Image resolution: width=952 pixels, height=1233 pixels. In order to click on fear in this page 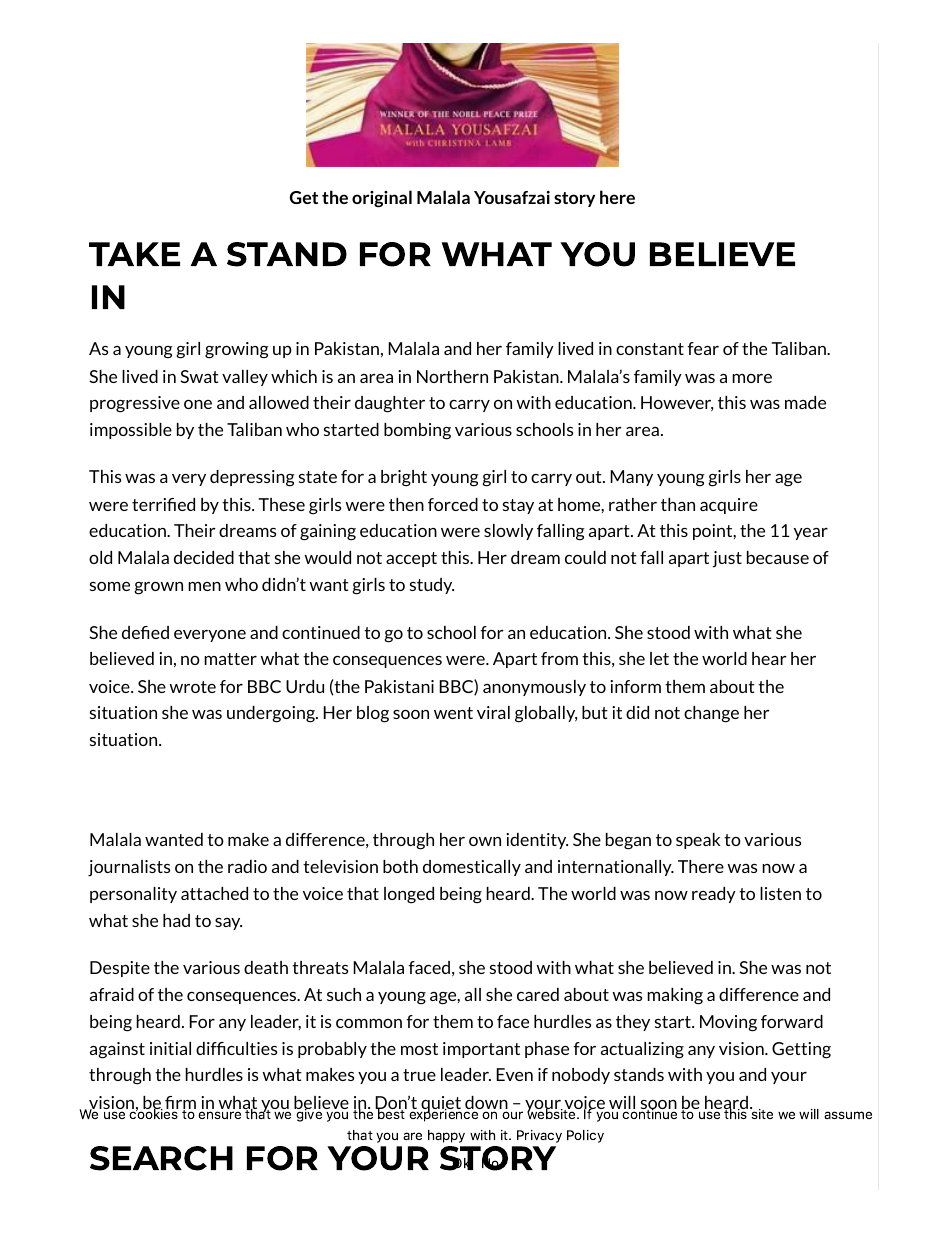, I will do `click(703, 348)`.
